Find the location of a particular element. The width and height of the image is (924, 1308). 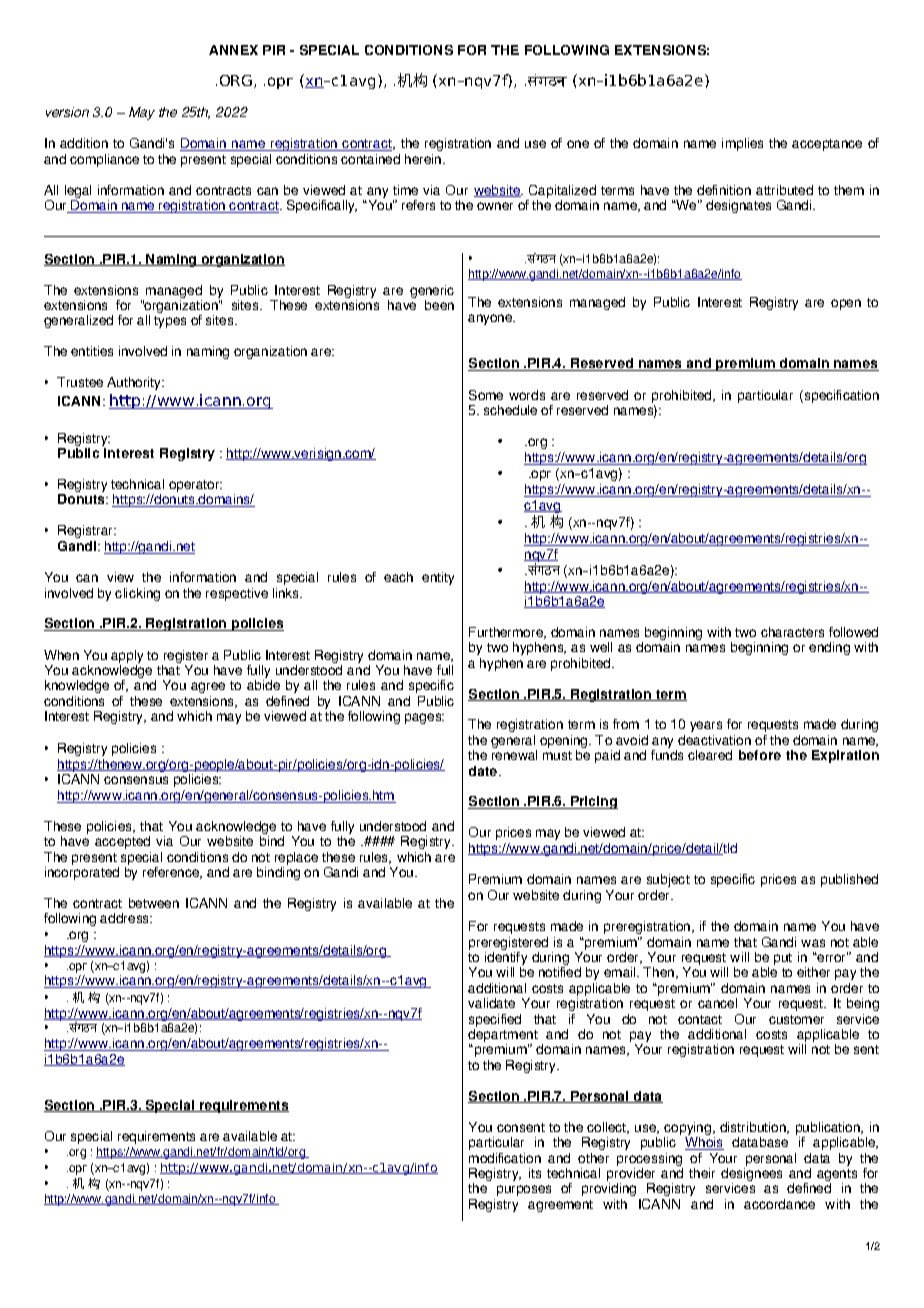

modification is located at coordinates (505, 1158).
